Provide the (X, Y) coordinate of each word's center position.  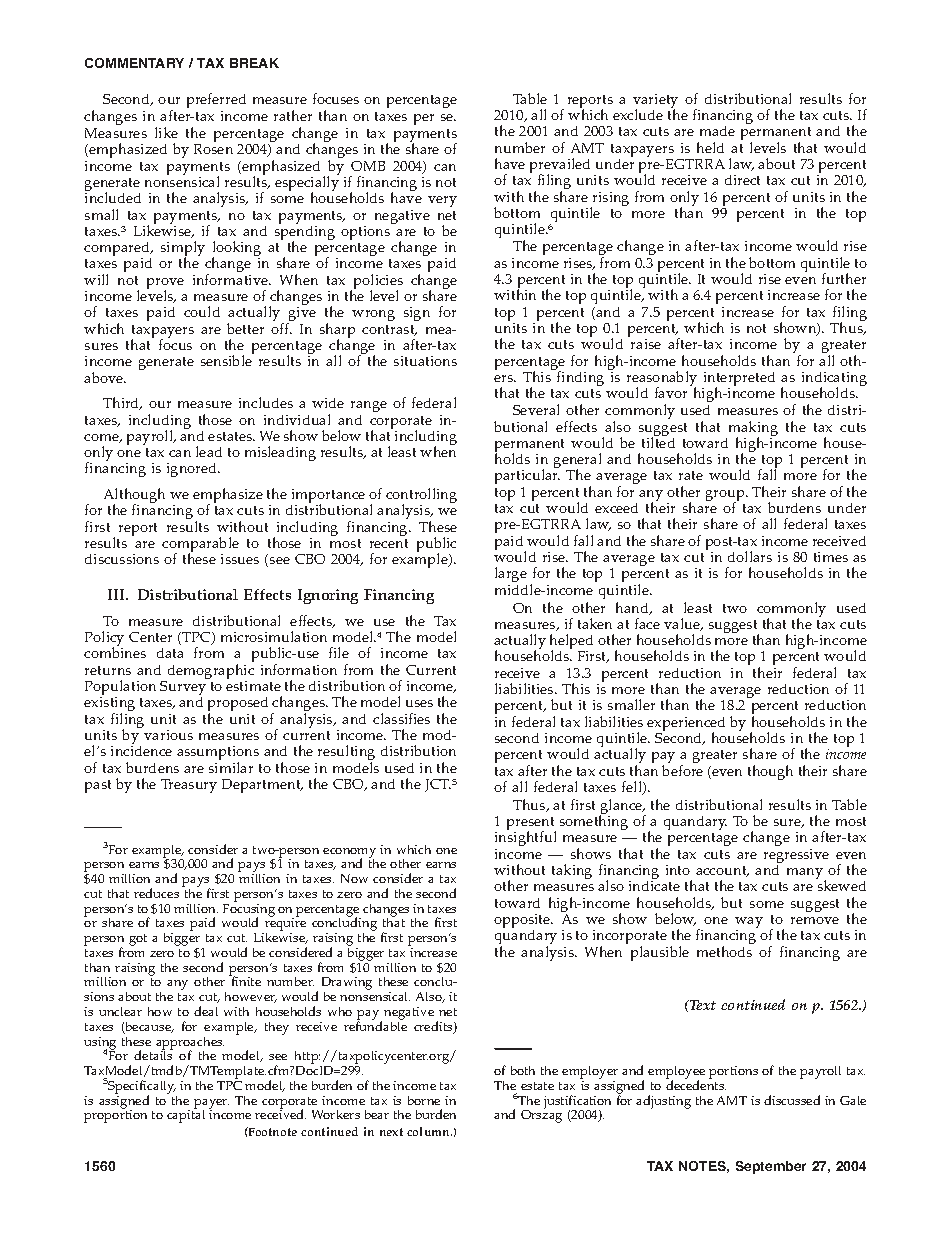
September (771, 1167)
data (170, 653)
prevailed (560, 167)
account (722, 871)
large (511, 574)
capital (186, 1115)
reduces (156, 893)
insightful (525, 840)
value (683, 624)
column (429, 1131)
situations (425, 361)
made (717, 131)
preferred (216, 100)
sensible (226, 360)
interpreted (738, 380)
